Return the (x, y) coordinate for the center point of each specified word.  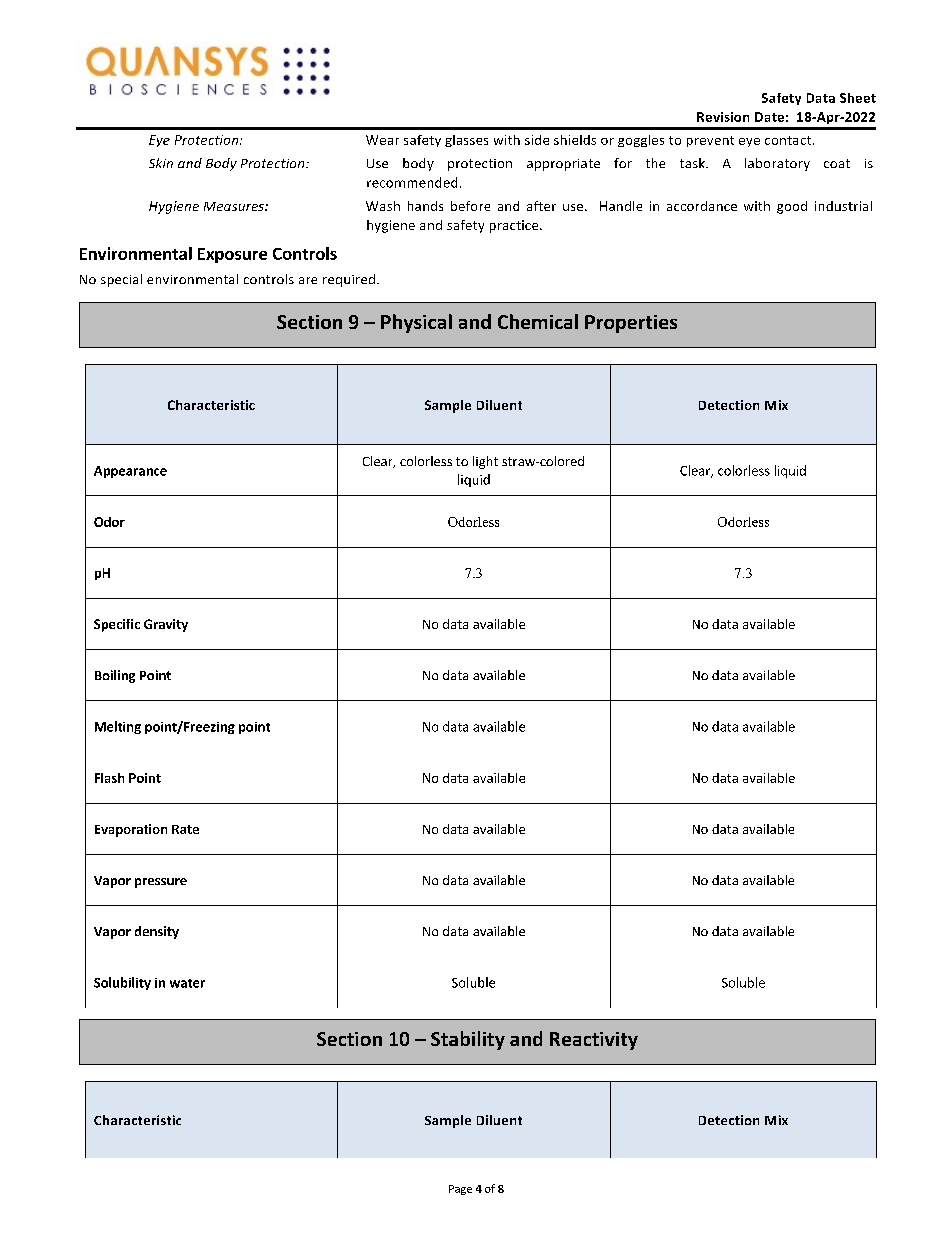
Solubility (122, 983)
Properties (631, 324)
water (187, 983)
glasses (466, 141)
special (121, 280)
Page (460, 1190)
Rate (185, 829)
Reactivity (594, 1041)
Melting (118, 727)
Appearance (130, 472)
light (485, 462)
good (792, 207)
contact (789, 140)
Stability (468, 1040)
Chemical (538, 321)
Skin (161, 163)
